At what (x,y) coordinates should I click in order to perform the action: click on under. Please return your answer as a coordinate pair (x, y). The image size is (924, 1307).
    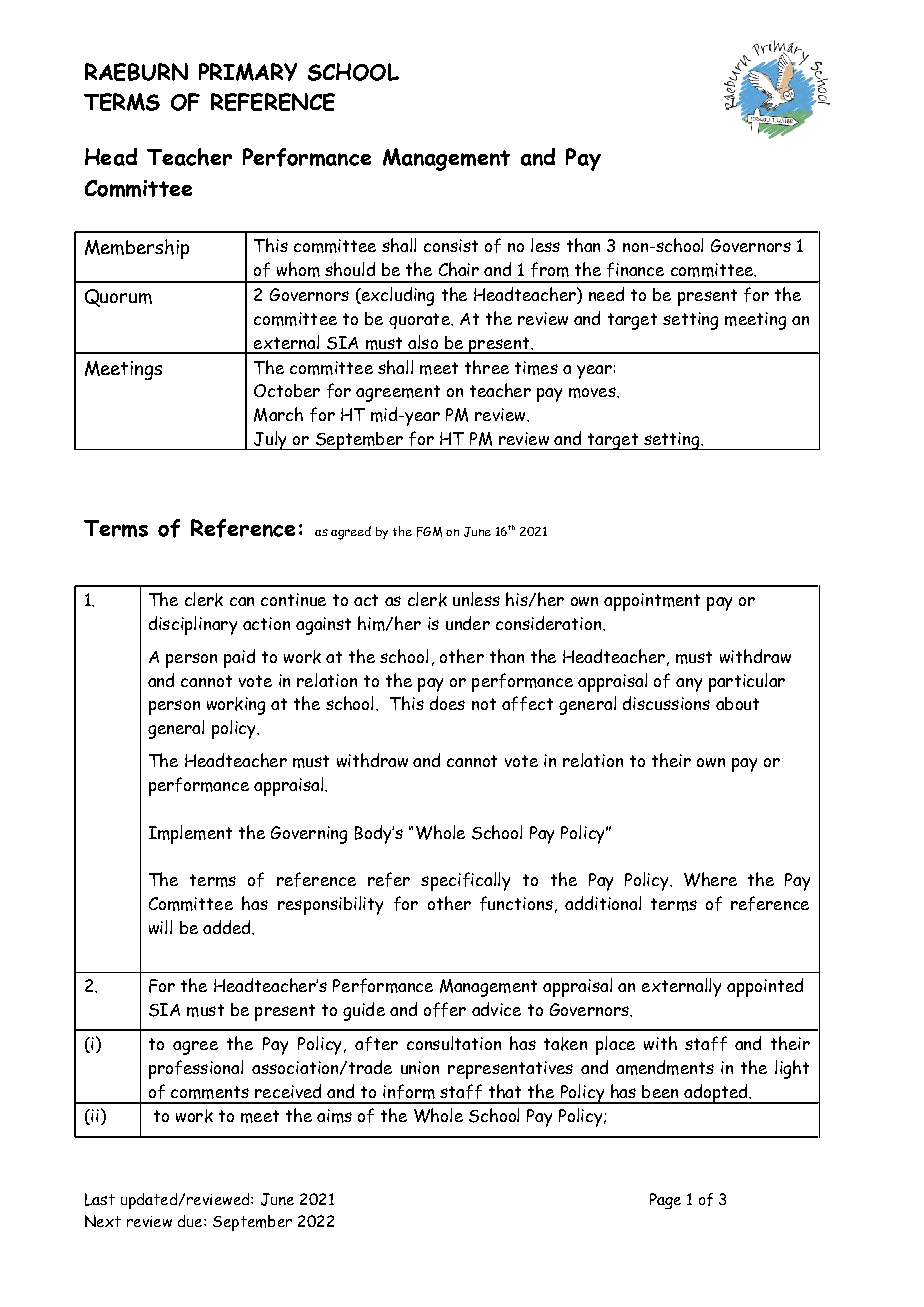
    Looking at the image, I should click on (468, 623).
